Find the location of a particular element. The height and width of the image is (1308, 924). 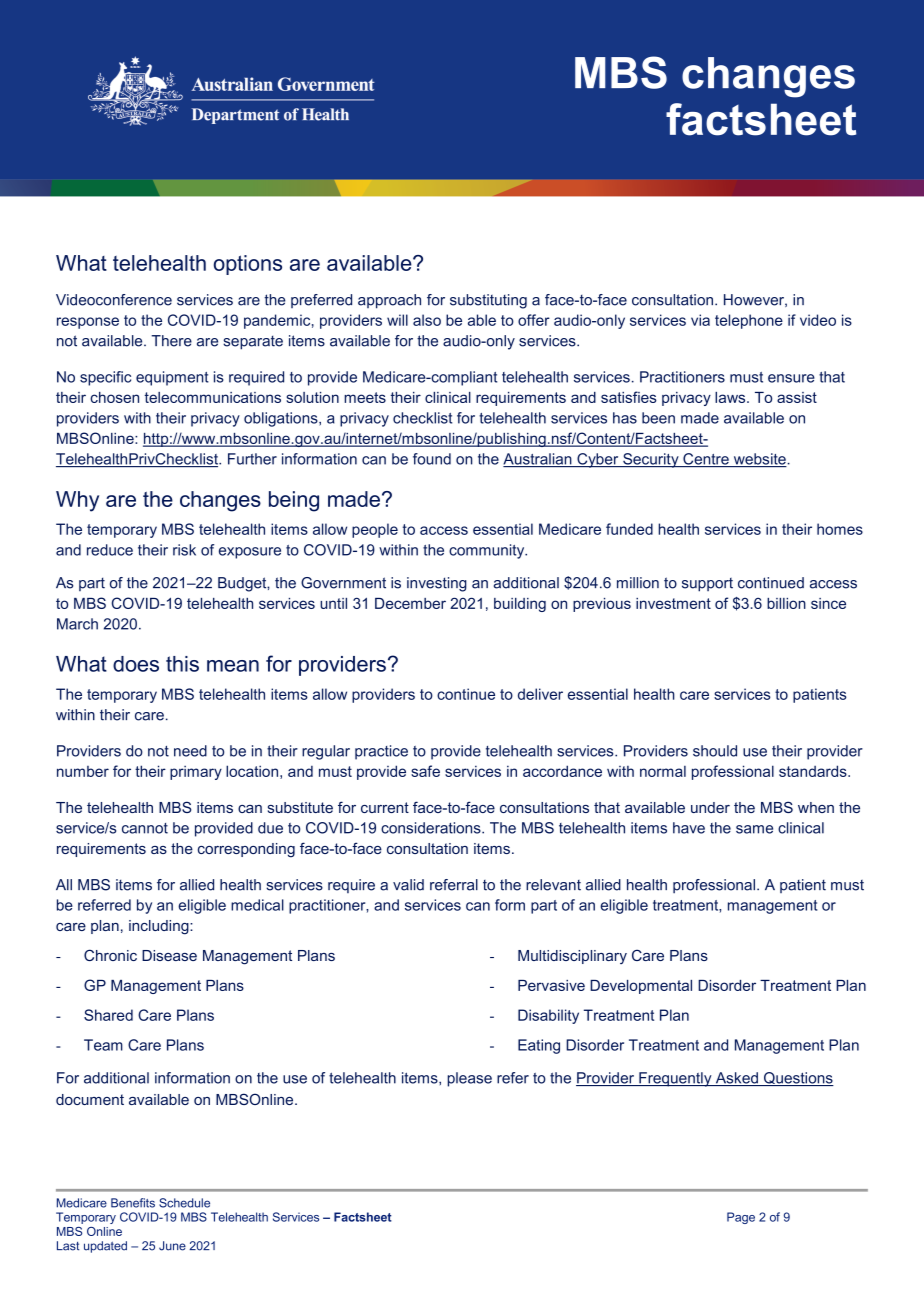

telephone is located at coordinates (749, 321).
